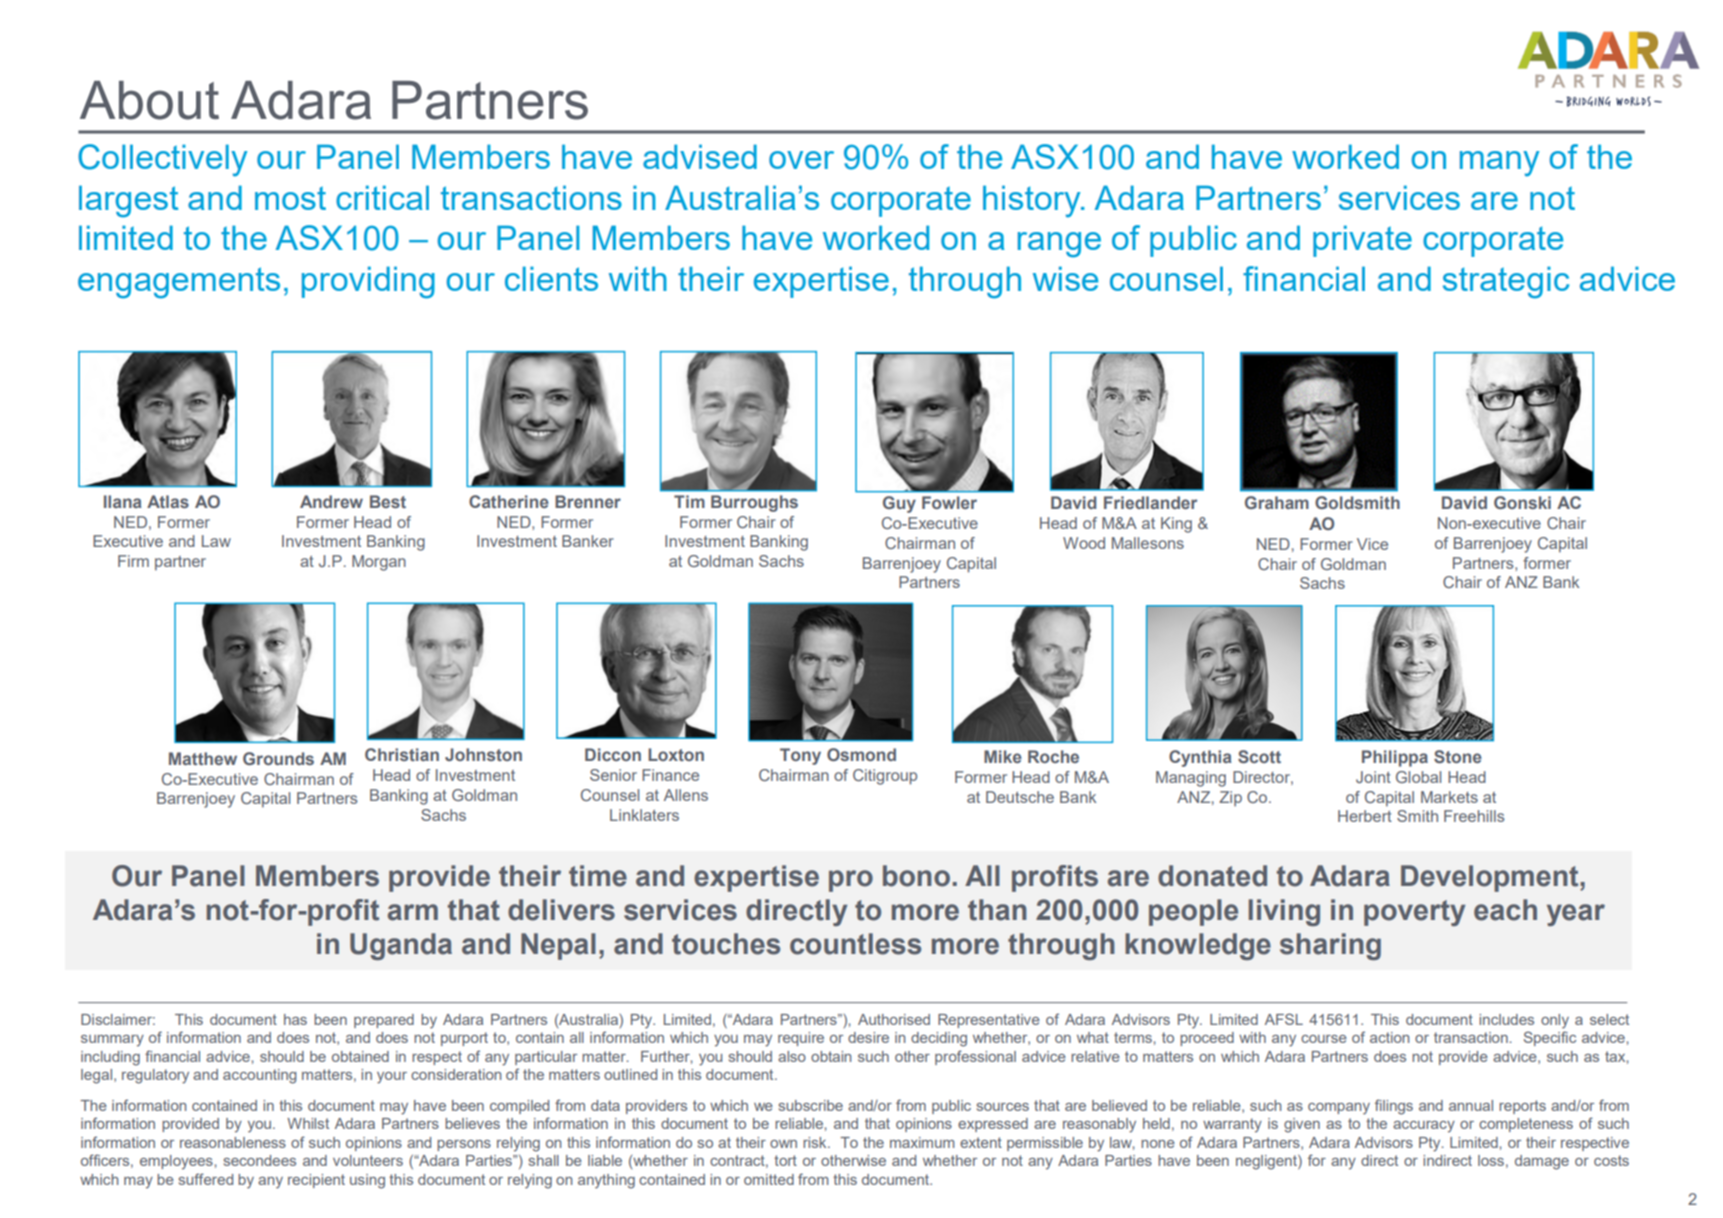 This document has height=1218, width=1723. What do you see at coordinates (899, 504) in the document?
I see `Guy` at bounding box center [899, 504].
